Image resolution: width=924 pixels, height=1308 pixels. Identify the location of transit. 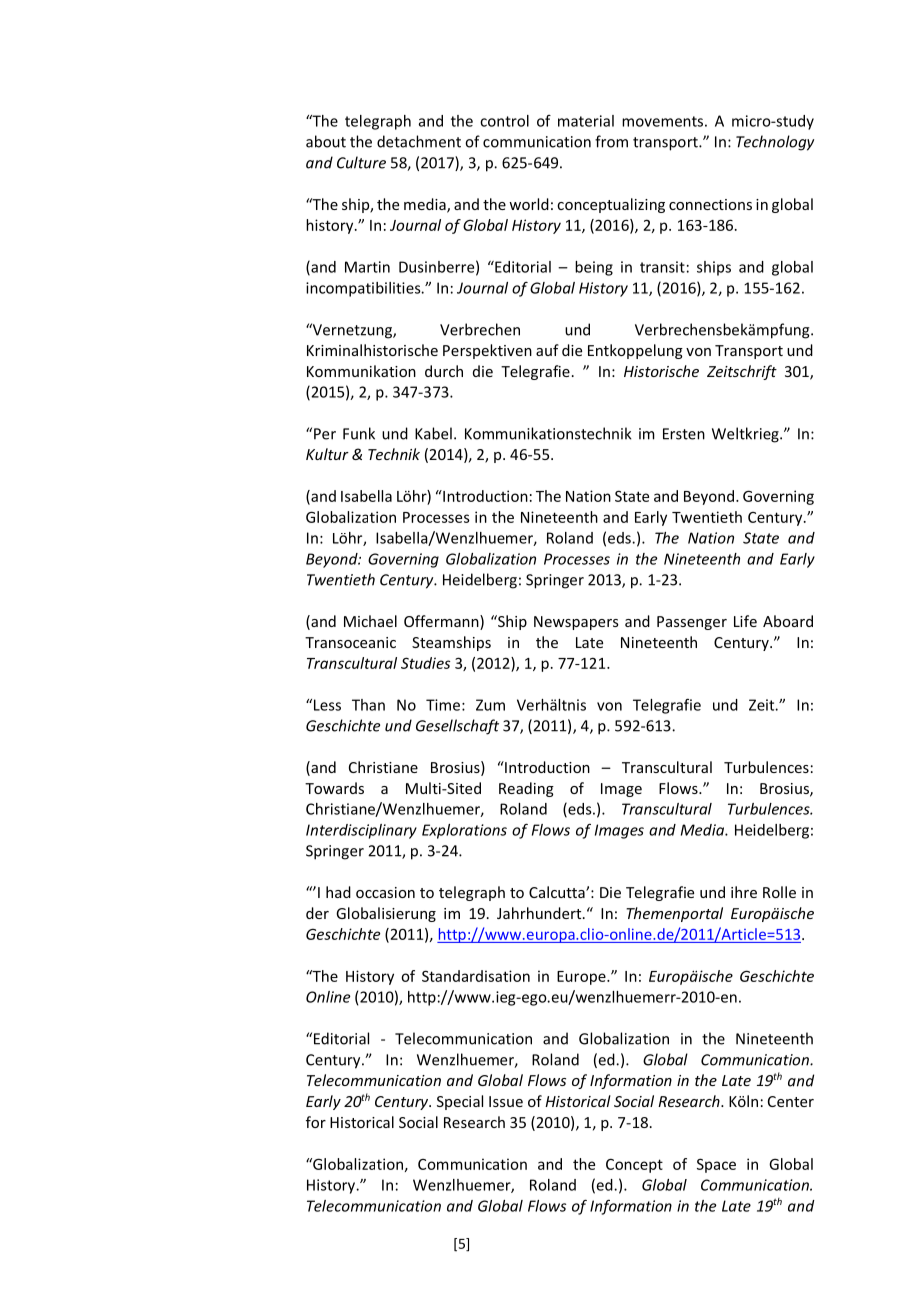
(662, 267).
